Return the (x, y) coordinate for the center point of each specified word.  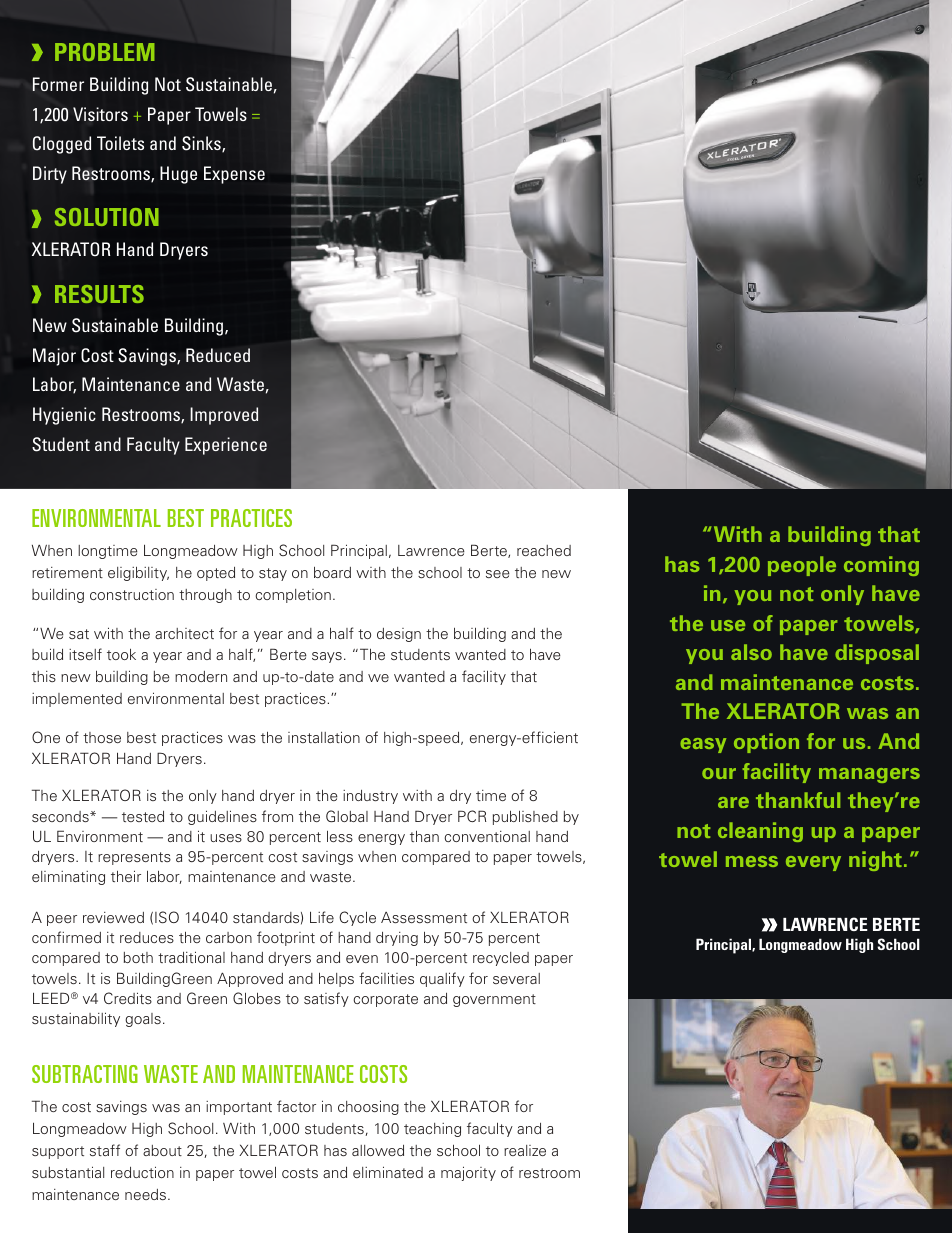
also (751, 652)
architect (184, 633)
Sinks (202, 144)
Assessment (424, 917)
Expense (234, 175)
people (802, 566)
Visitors (100, 114)
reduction (142, 1172)
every (813, 863)
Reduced (218, 355)
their (126, 876)
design (399, 635)
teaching (432, 1130)
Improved (224, 416)
